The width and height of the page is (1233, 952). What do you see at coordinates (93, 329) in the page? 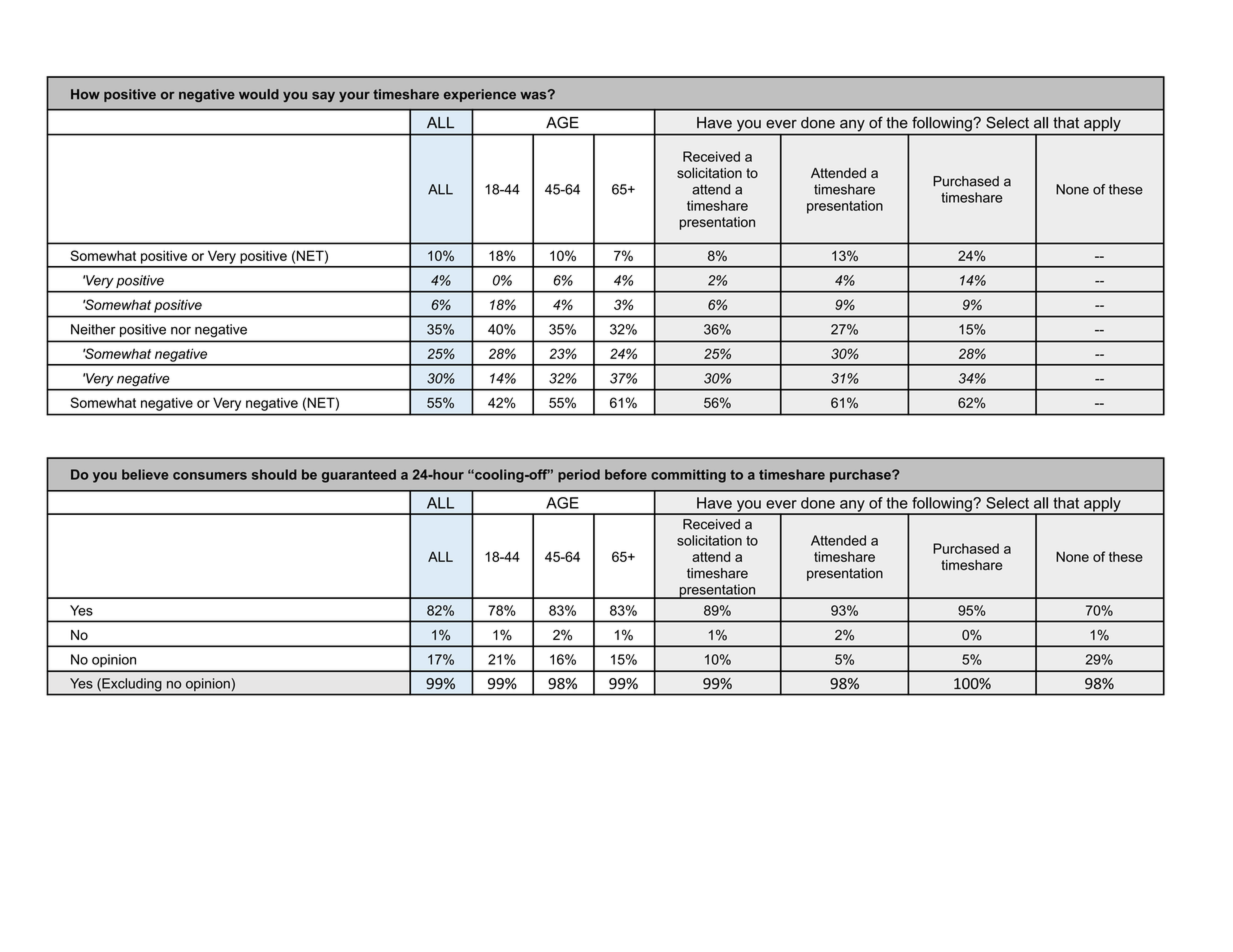
I see `Neither` at bounding box center [93, 329].
